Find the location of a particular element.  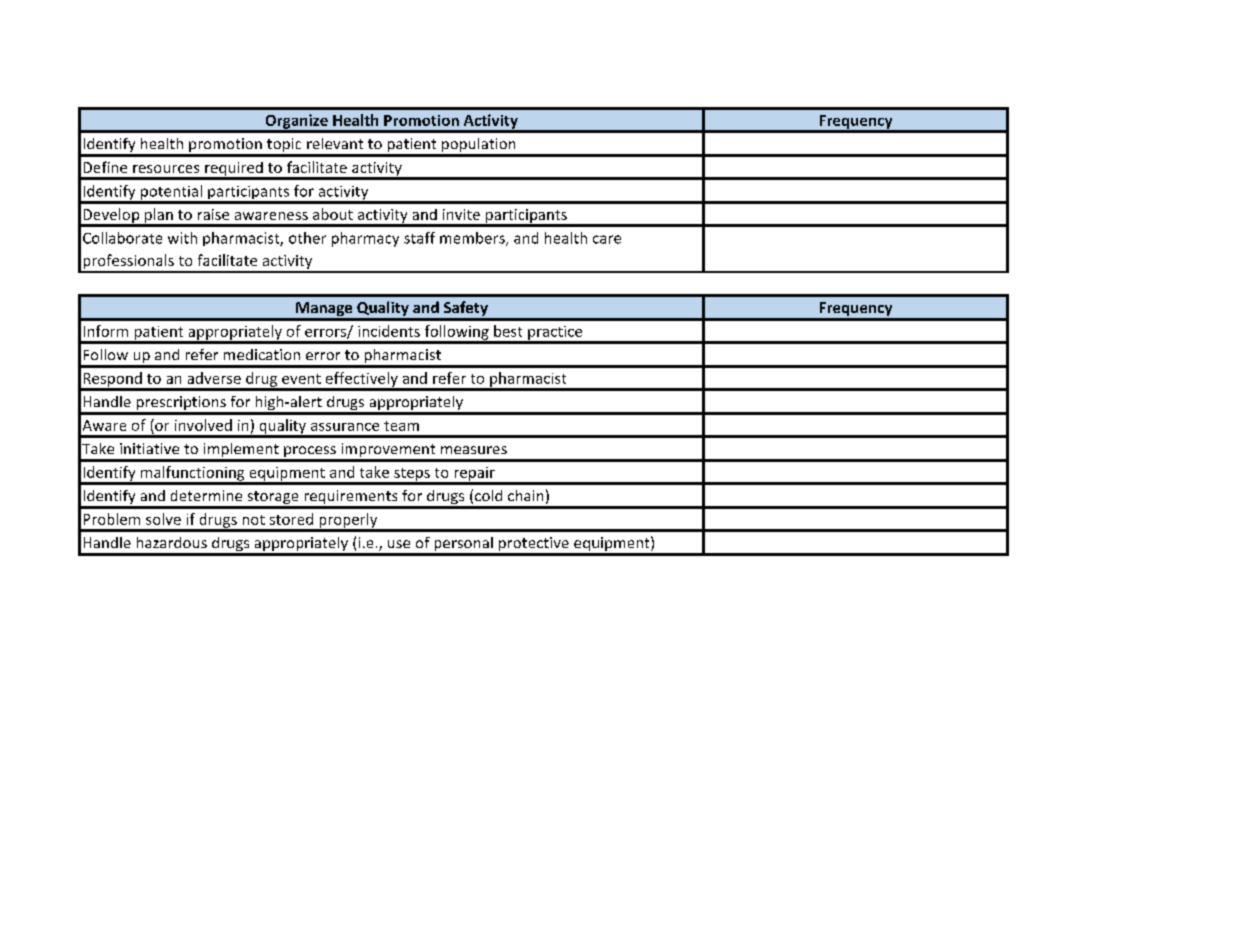

chain is located at coordinates (525, 495).
